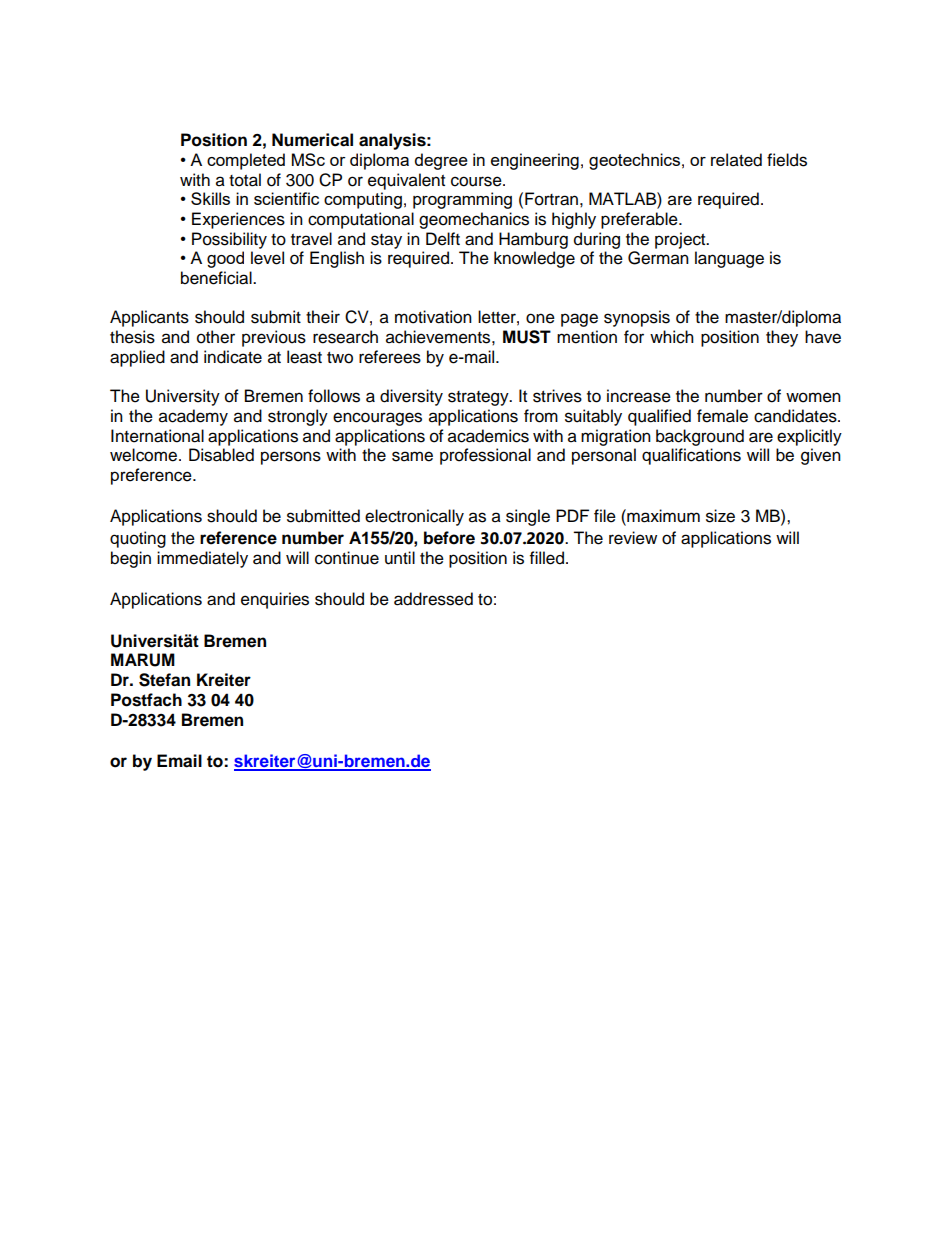 The width and height of the image is (952, 1233). Describe the element at coordinates (720, 516) in the image. I see `size` at that location.
